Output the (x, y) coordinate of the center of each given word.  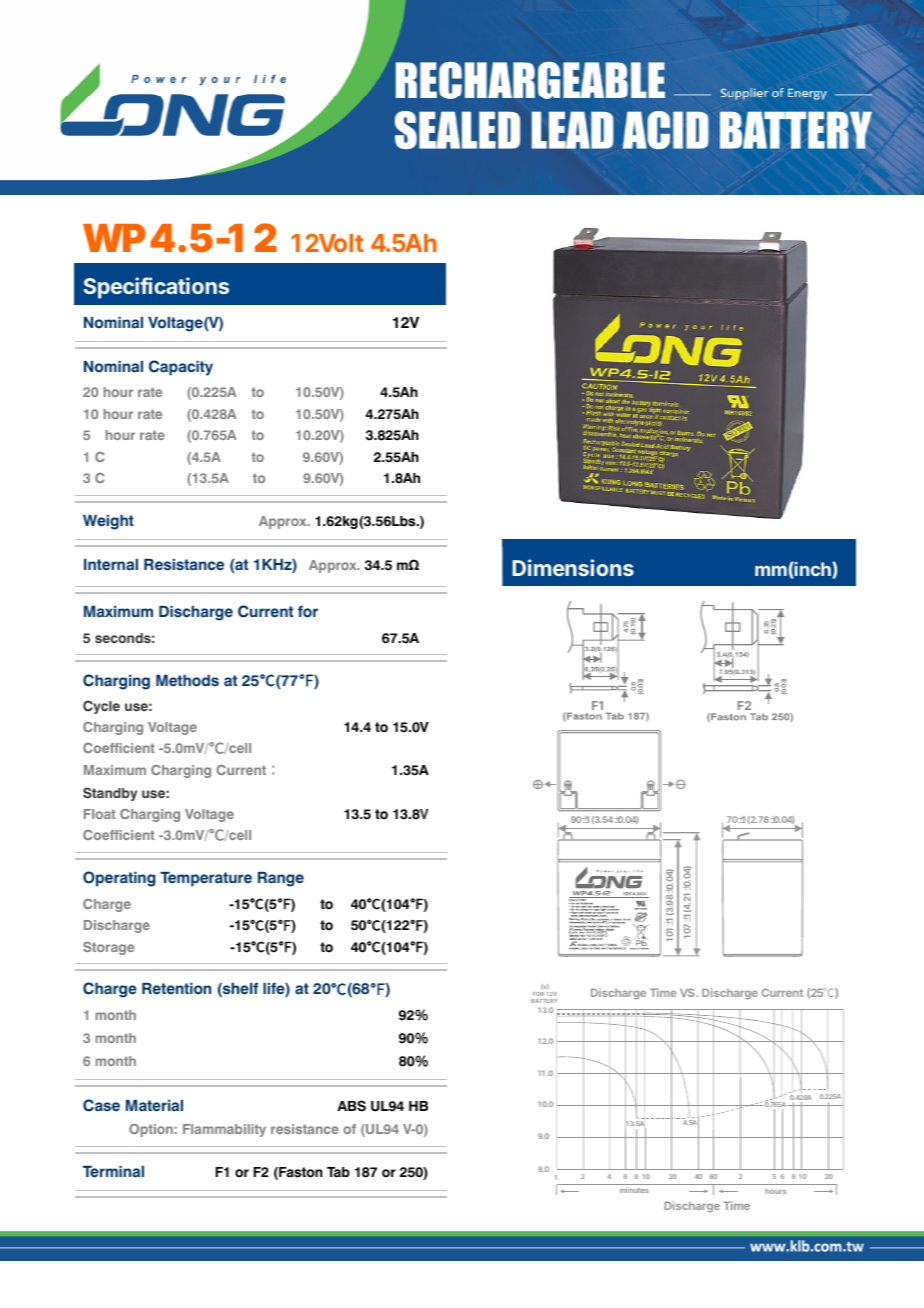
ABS (351, 1106)
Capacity (181, 368)
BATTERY (544, 1001)
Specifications (156, 288)
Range (281, 879)
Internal (111, 565)
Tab (338, 1172)
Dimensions (573, 567)
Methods (187, 681)
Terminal (113, 1172)
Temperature (206, 879)
